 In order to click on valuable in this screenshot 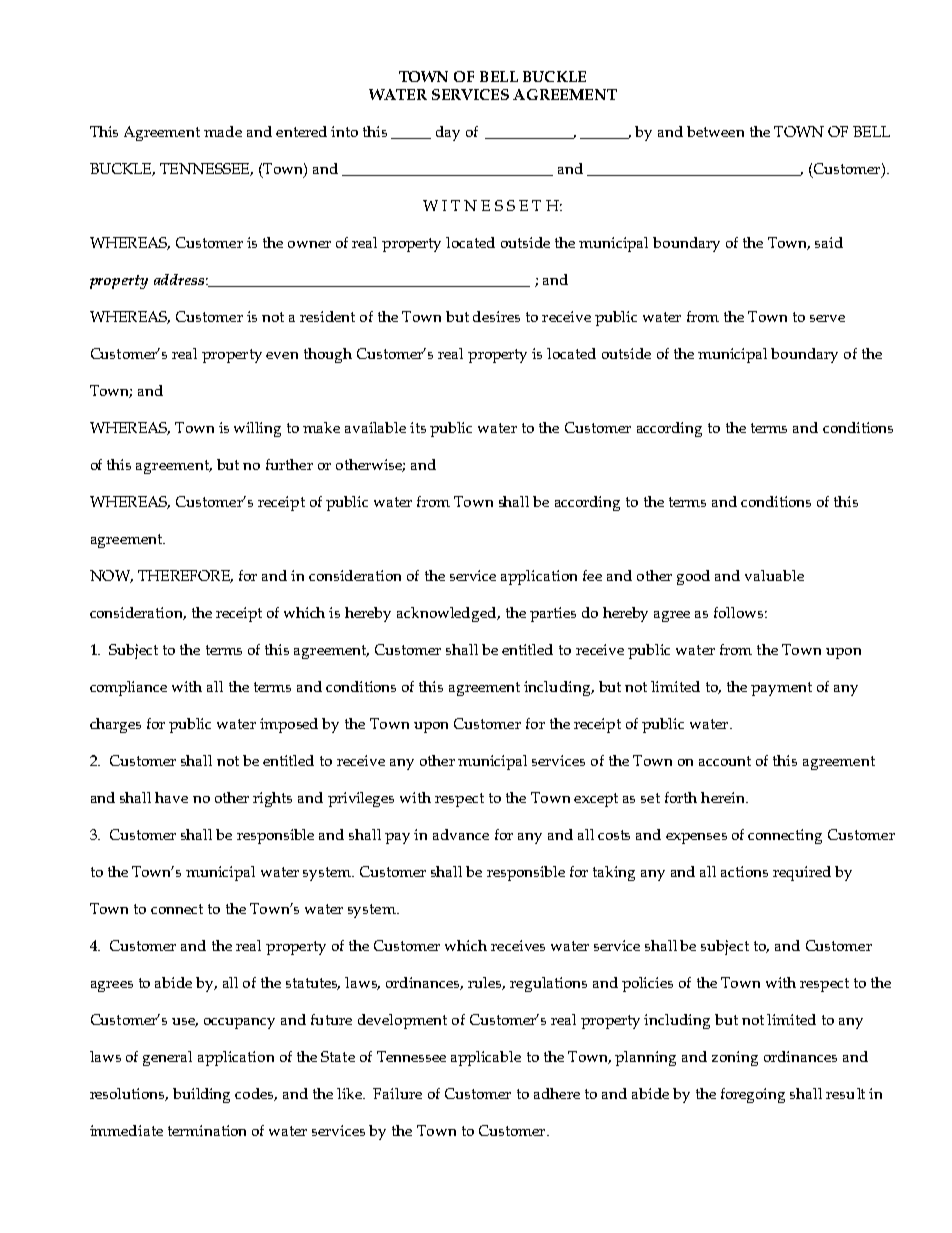, I will do `click(774, 575)`.
